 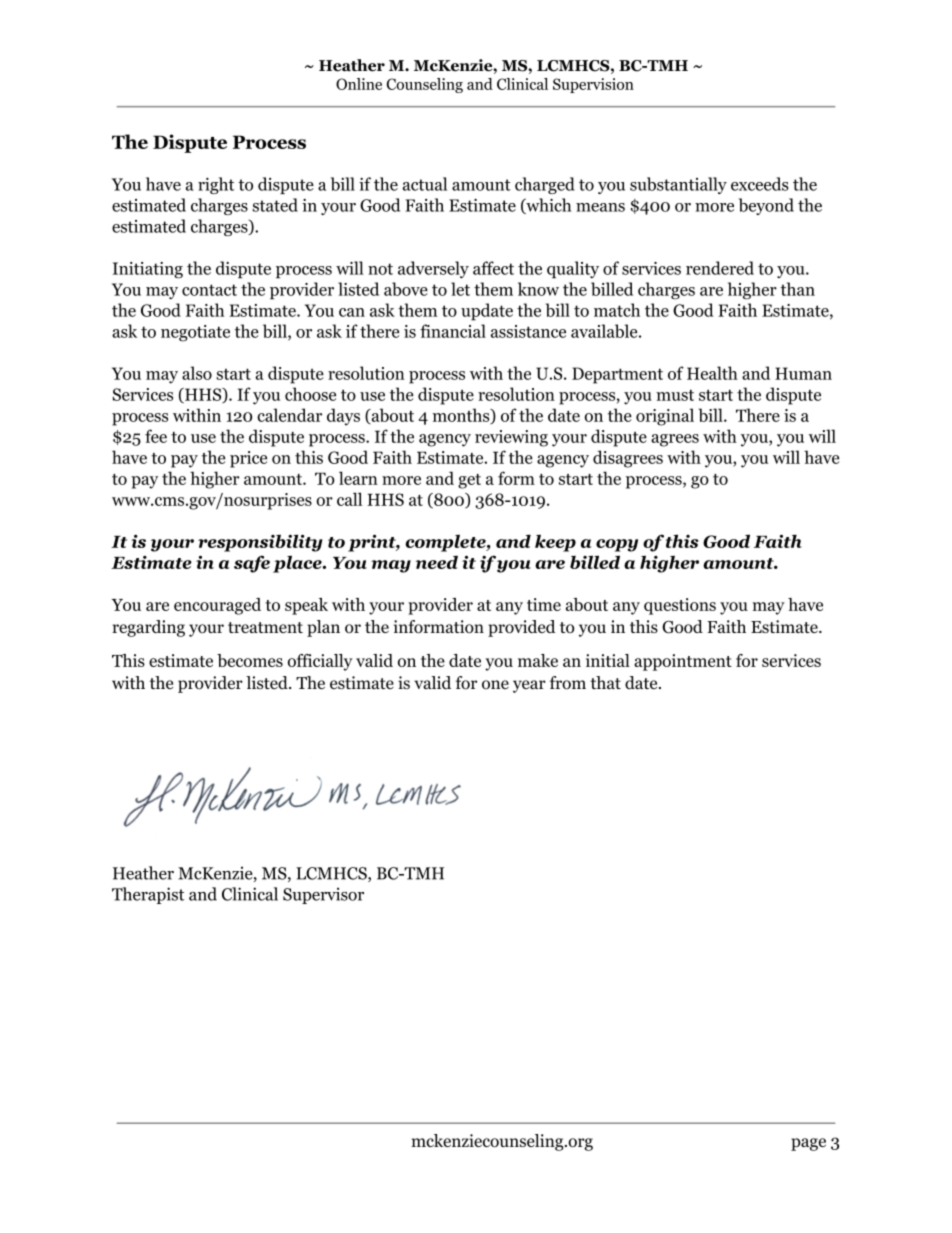 I want to click on Supervisor, so click(x=323, y=895).
